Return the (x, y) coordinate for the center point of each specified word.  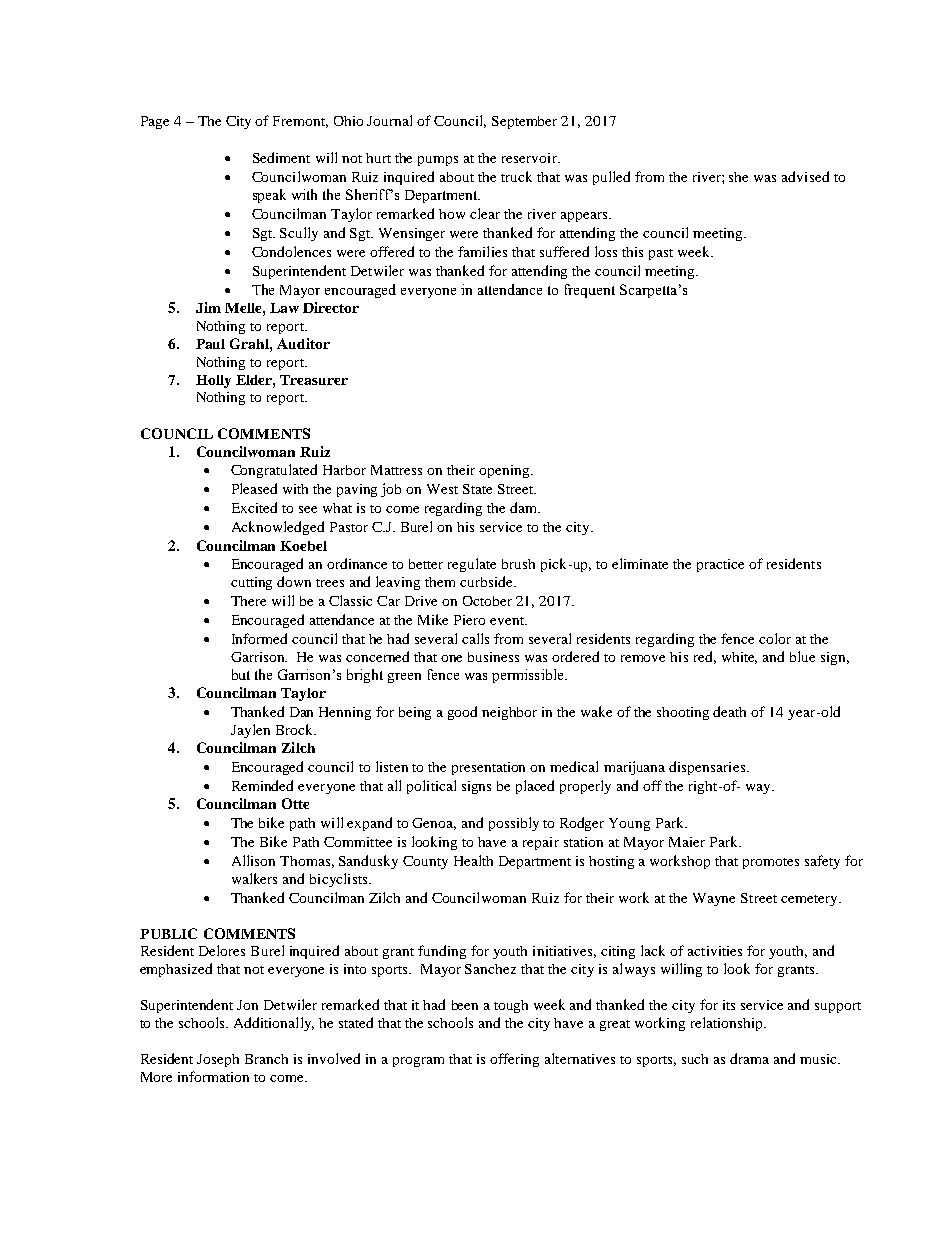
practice (720, 565)
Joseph (218, 1060)
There (248, 601)
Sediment (281, 157)
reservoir (530, 158)
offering (514, 1060)
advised (805, 176)
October (487, 601)
